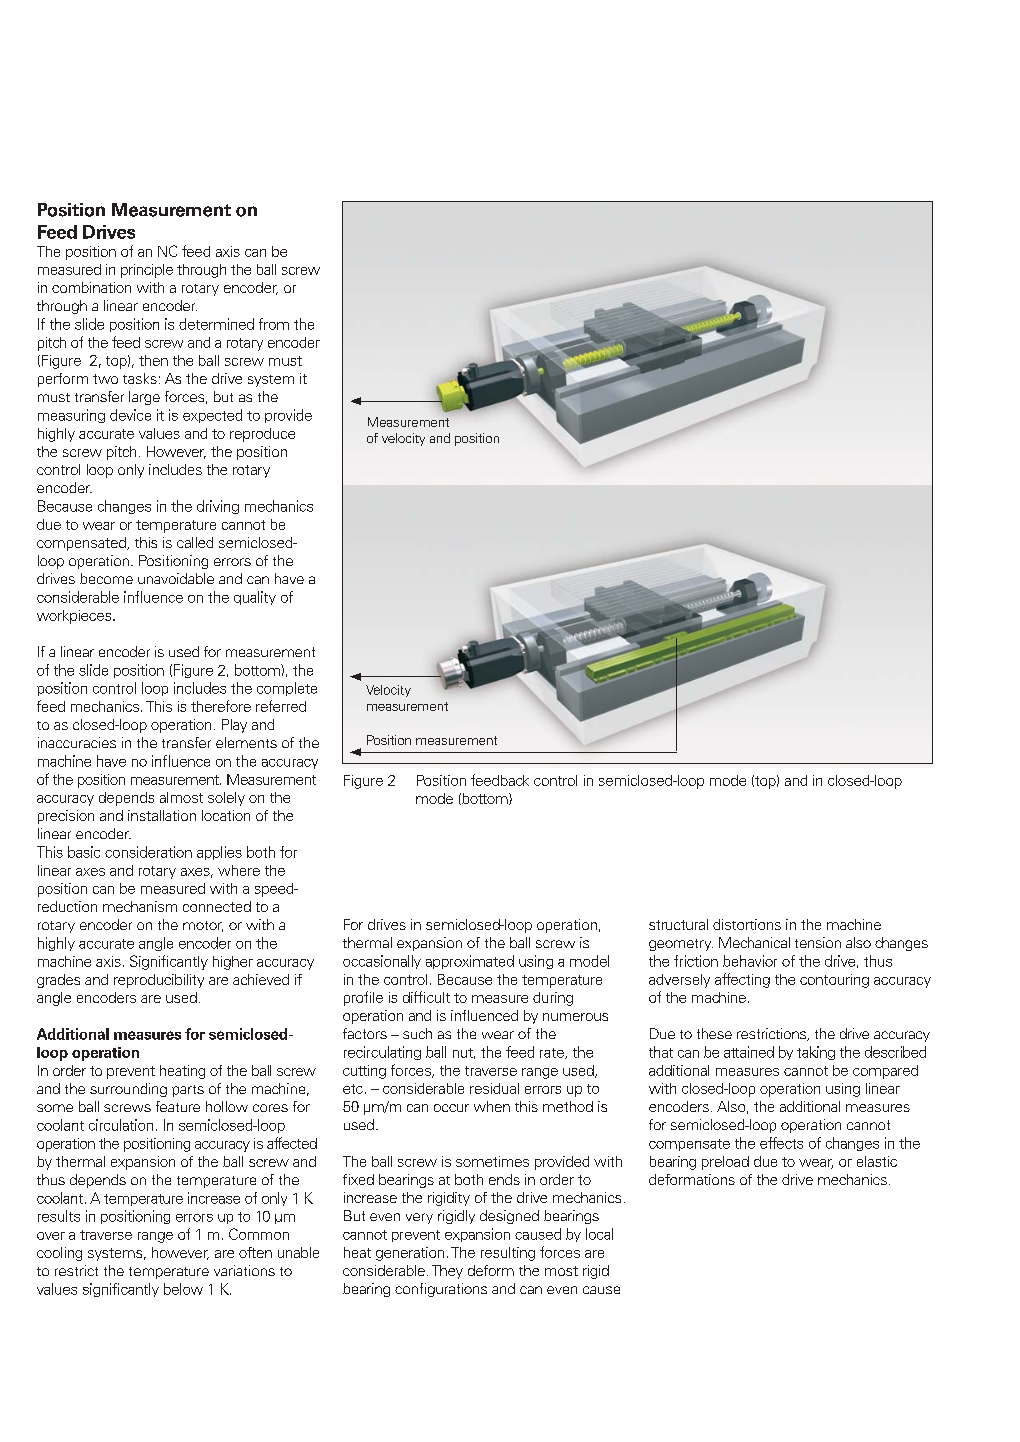 The width and height of the page is (1020, 1442). I want to click on preload, so click(725, 1163).
